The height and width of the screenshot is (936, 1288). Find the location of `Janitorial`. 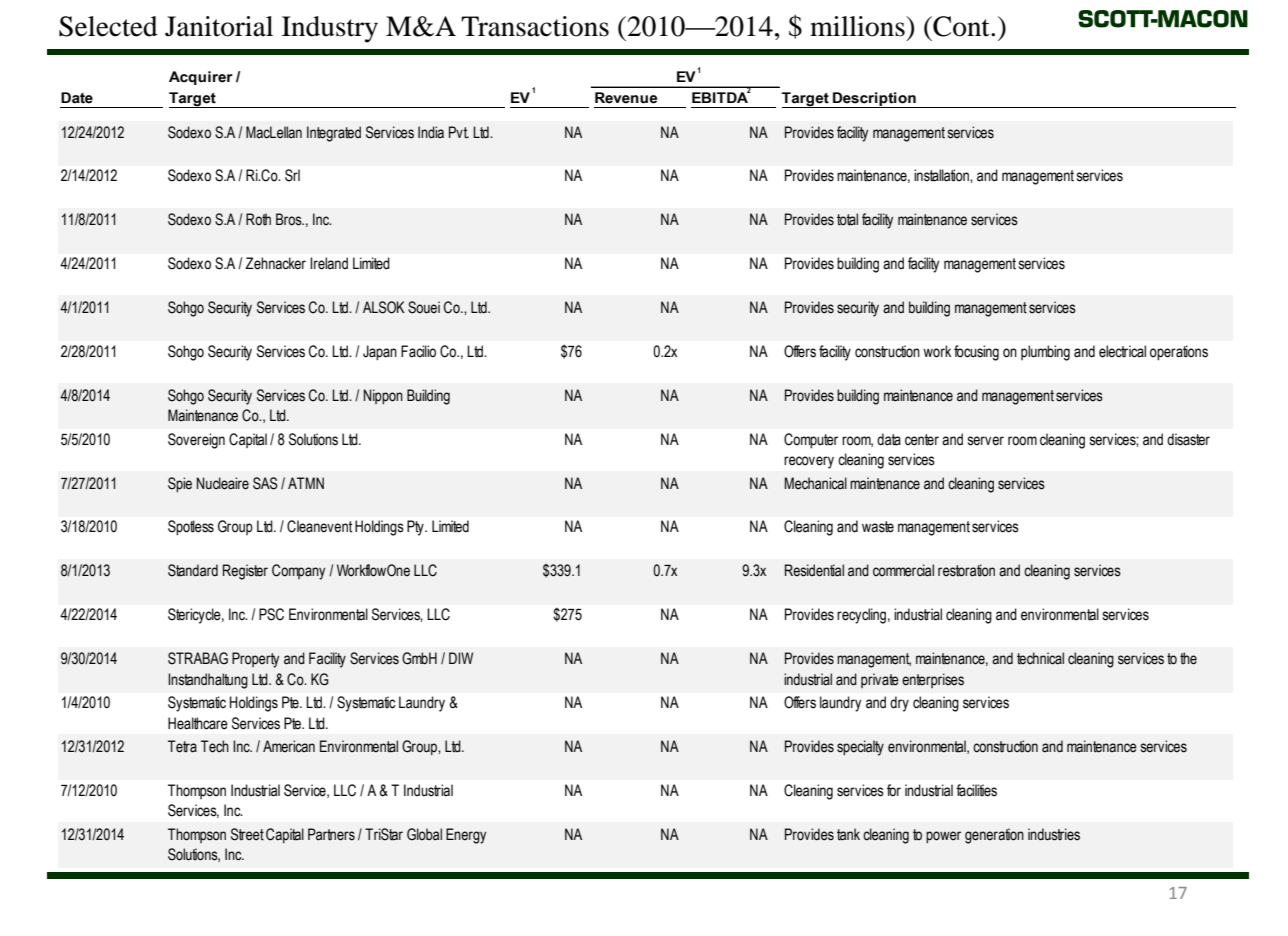

Janitorial is located at coordinates (219, 26).
